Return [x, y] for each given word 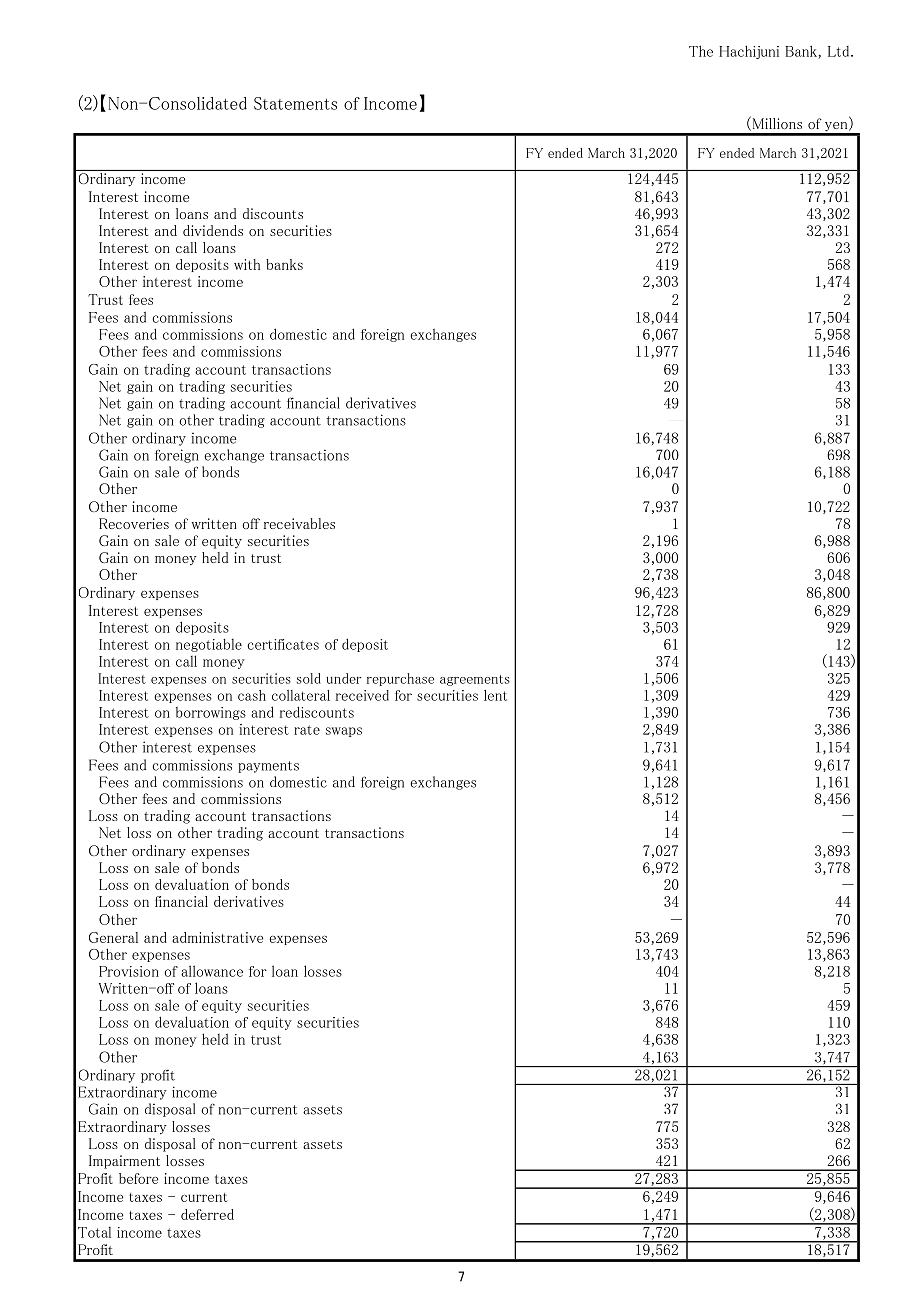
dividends [213, 230]
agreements [475, 680]
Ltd [840, 51]
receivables [299, 523]
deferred [207, 1214]
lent [495, 695]
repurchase [400, 679]
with [247, 264]
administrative [217, 937]
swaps [344, 732]
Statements [295, 103]
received [362, 695]
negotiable [209, 645]
